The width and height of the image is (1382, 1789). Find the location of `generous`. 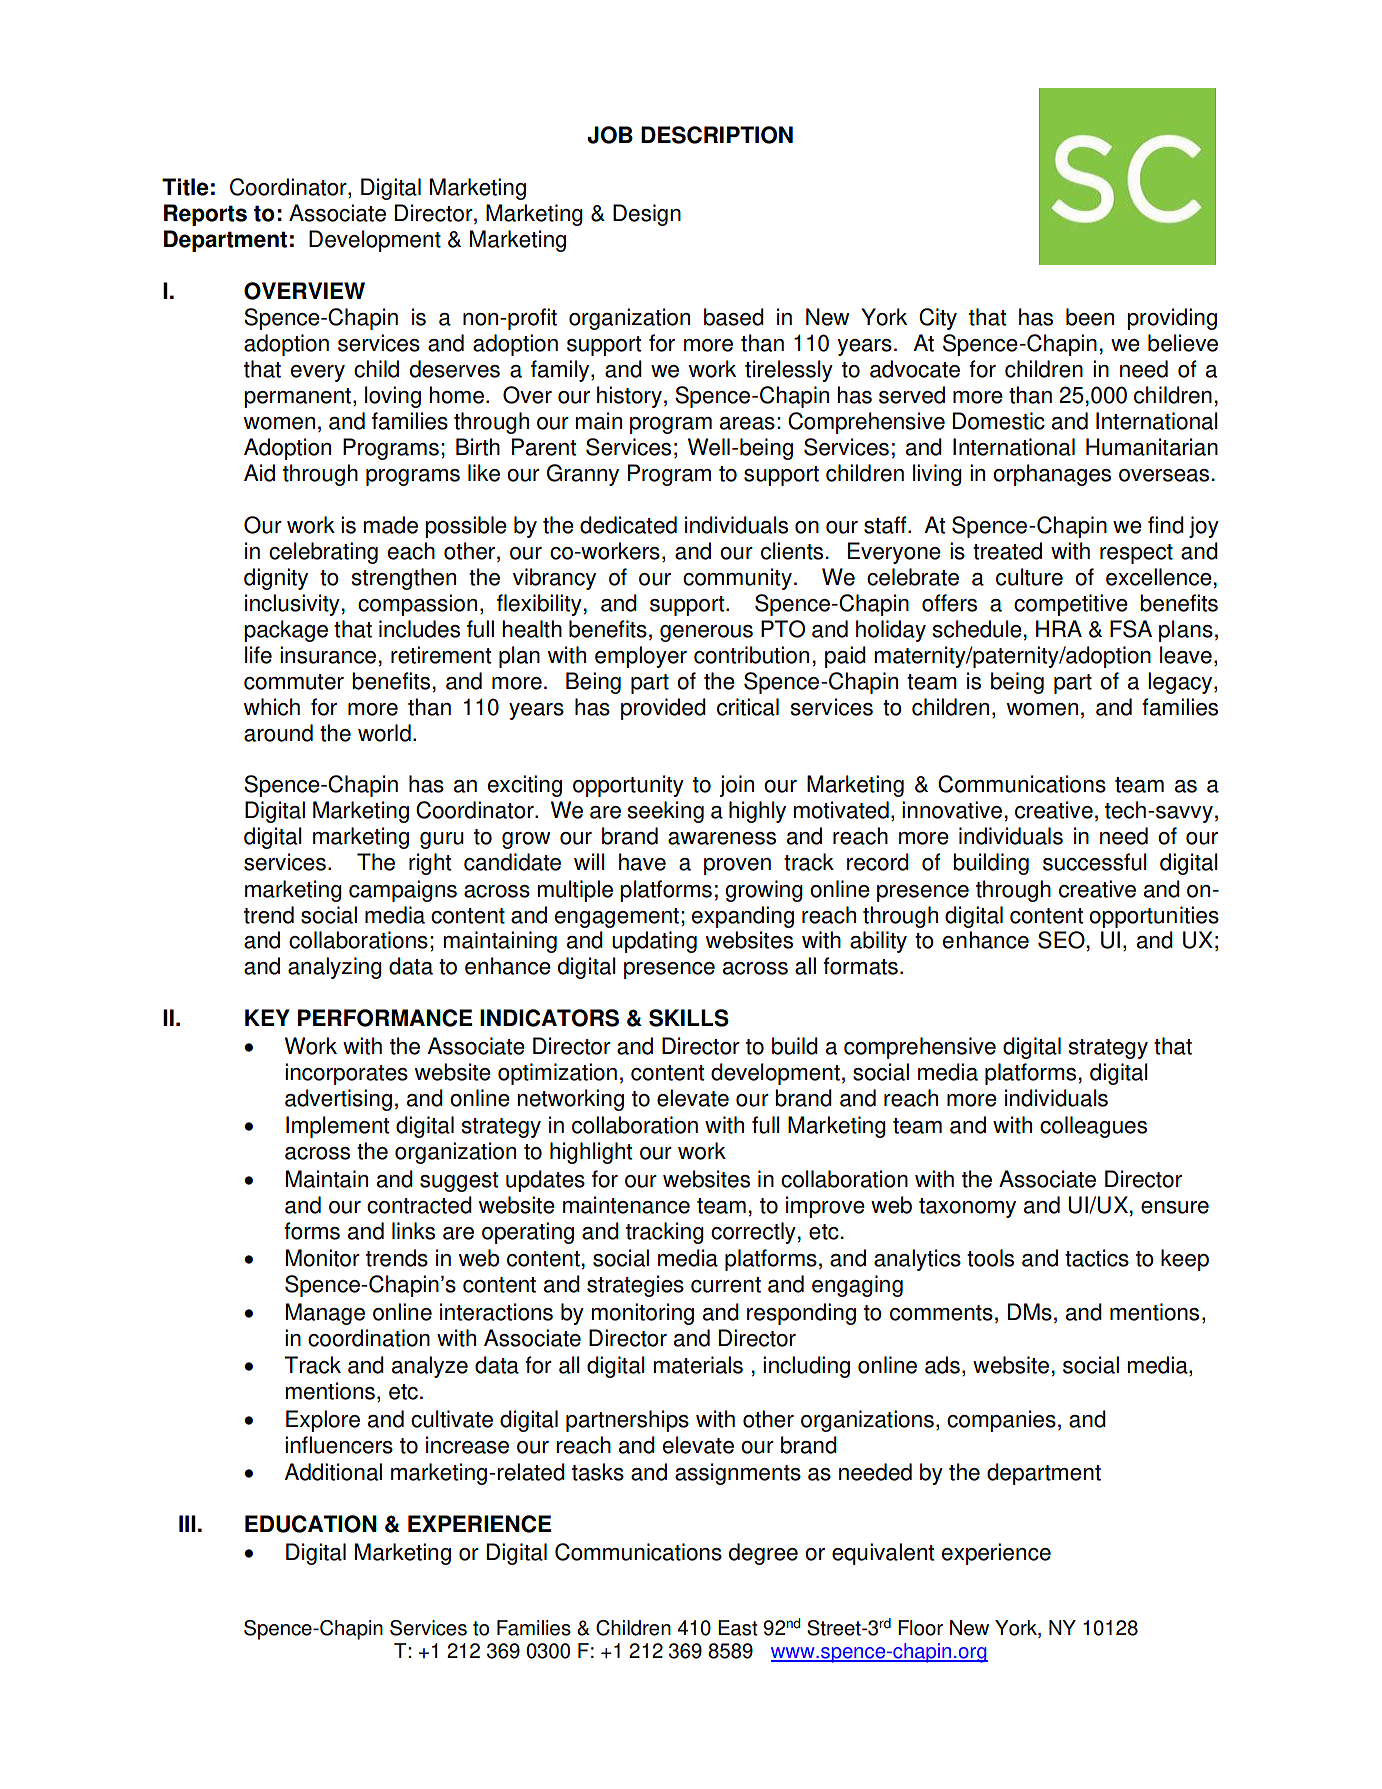

generous is located at coordinates (706, 633).
